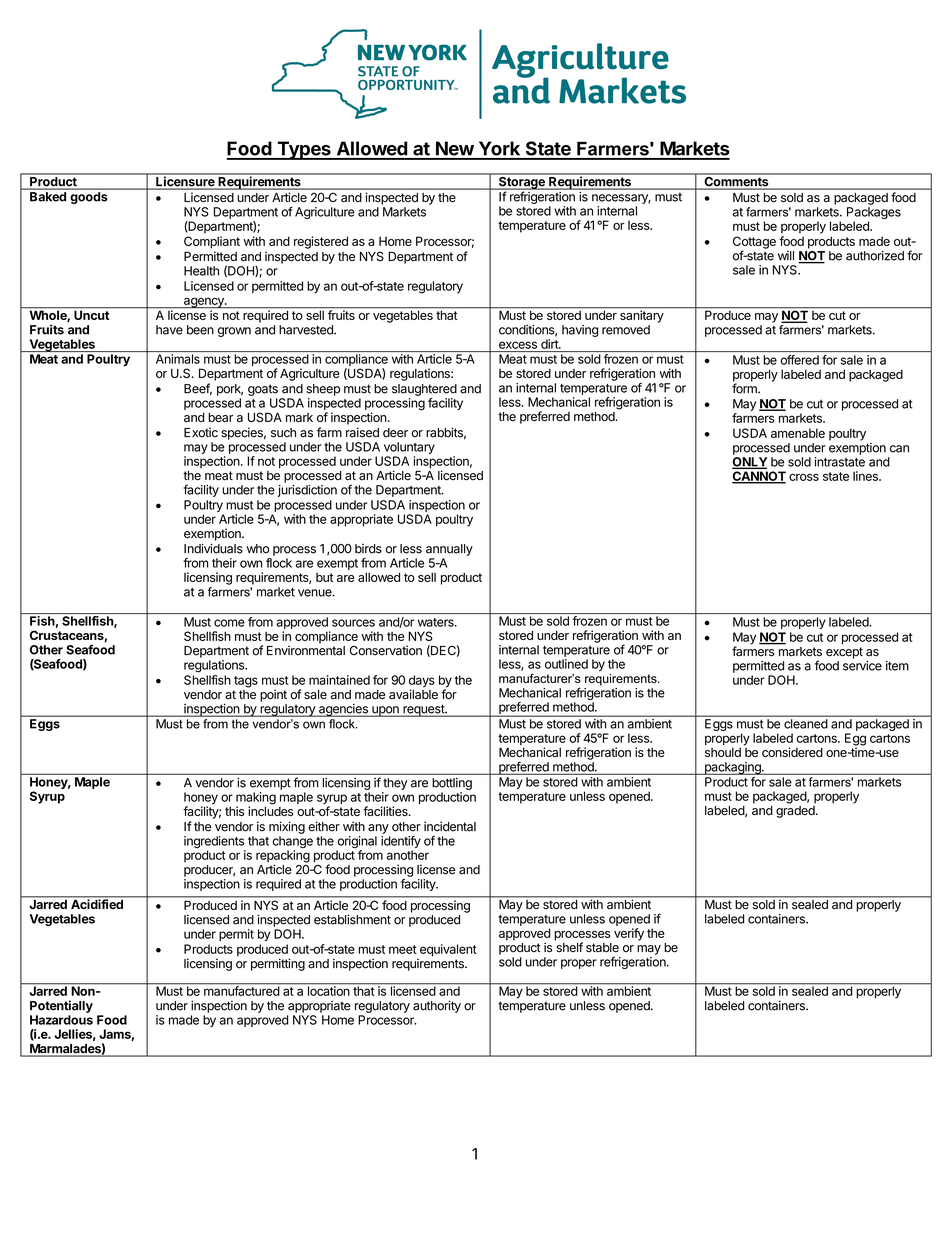 This document has height=1233, width=952. I want to click on Types, so click(304, 150).
